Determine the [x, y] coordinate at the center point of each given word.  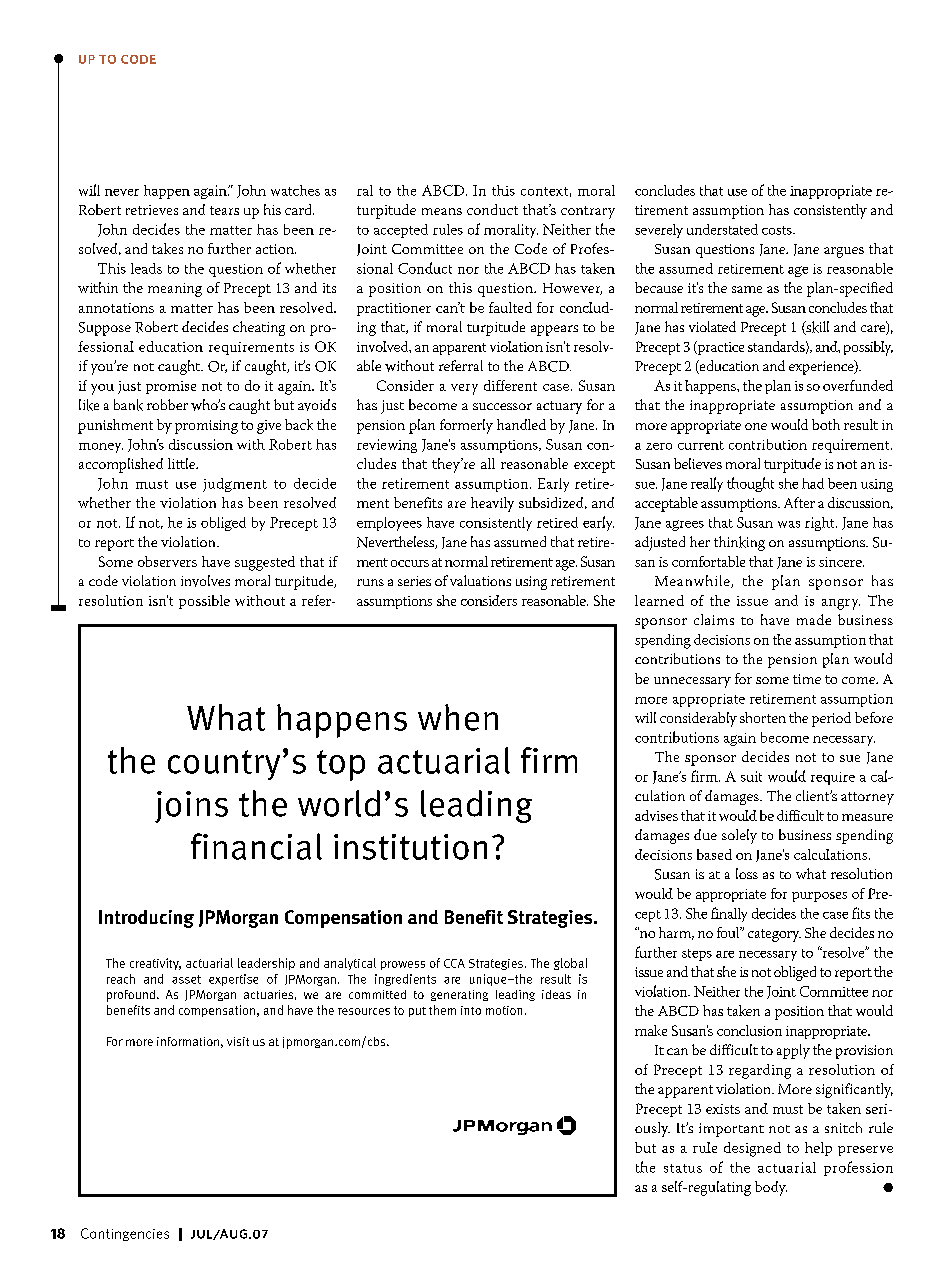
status [683, 1168]
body [771, 1188]
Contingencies [125, 1234]
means [442, 211]
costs [778, 230]
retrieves [152, 210]
